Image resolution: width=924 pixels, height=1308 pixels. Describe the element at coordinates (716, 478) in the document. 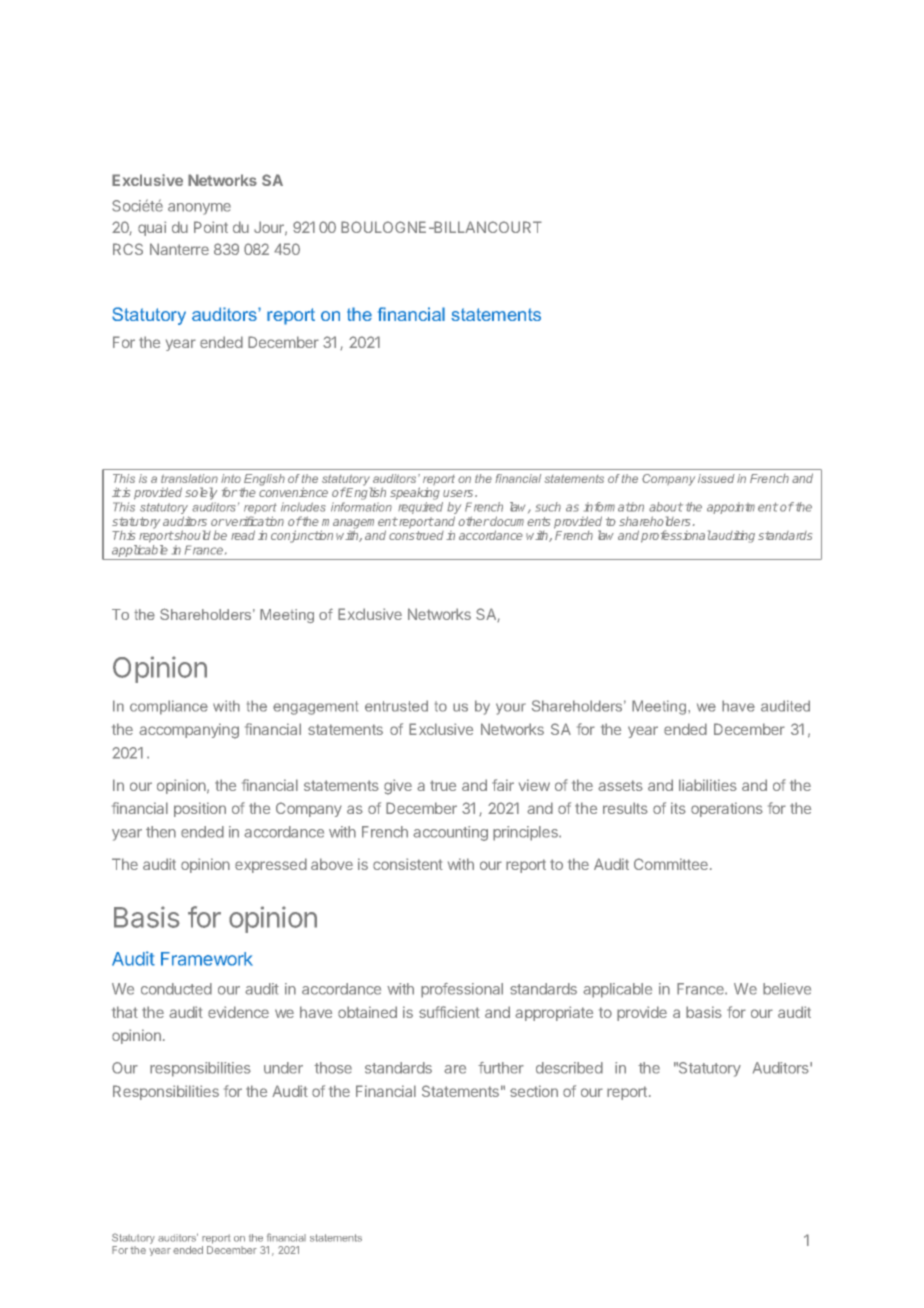

I see `issued` at that location.
